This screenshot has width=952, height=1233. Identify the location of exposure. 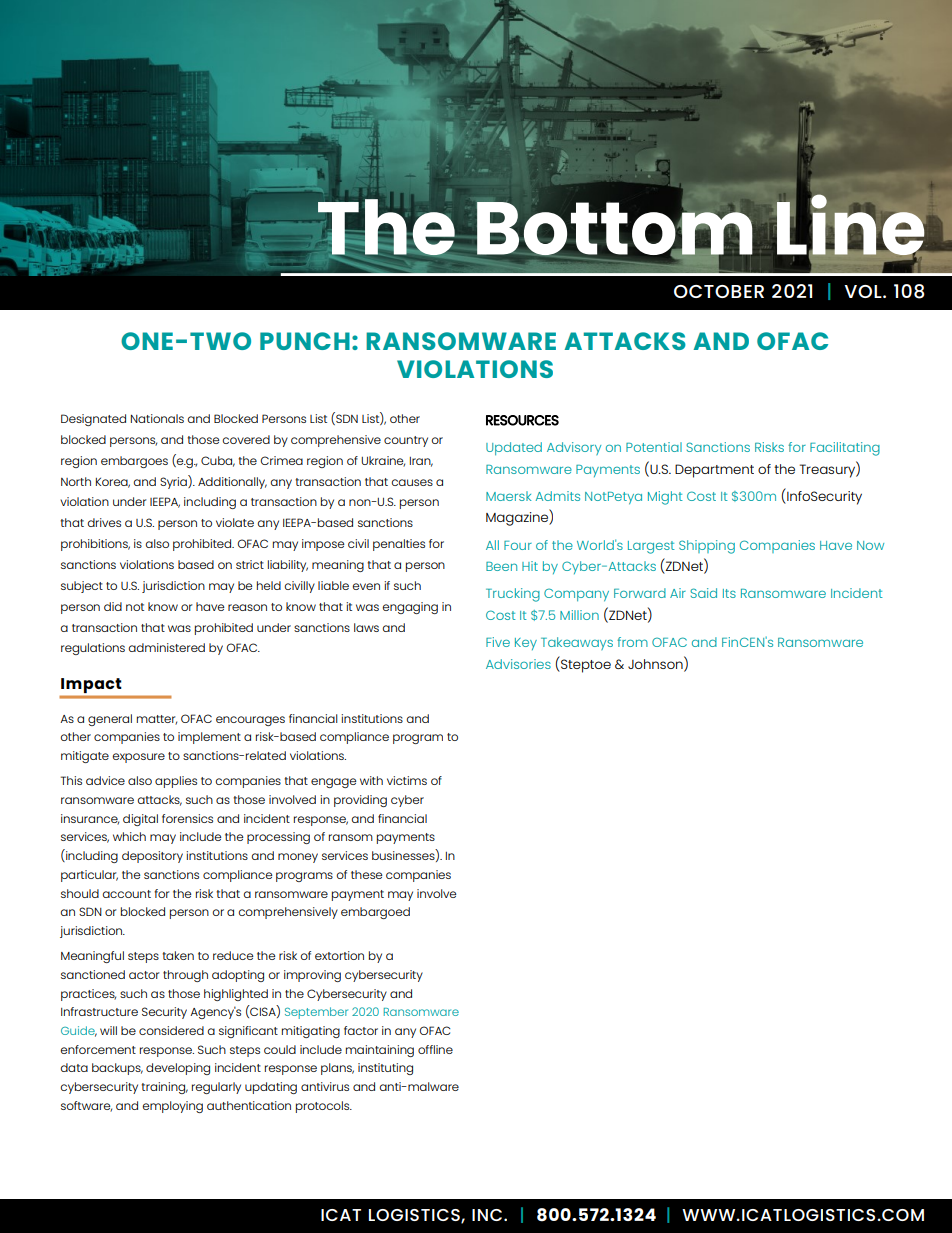
(138, 758).
